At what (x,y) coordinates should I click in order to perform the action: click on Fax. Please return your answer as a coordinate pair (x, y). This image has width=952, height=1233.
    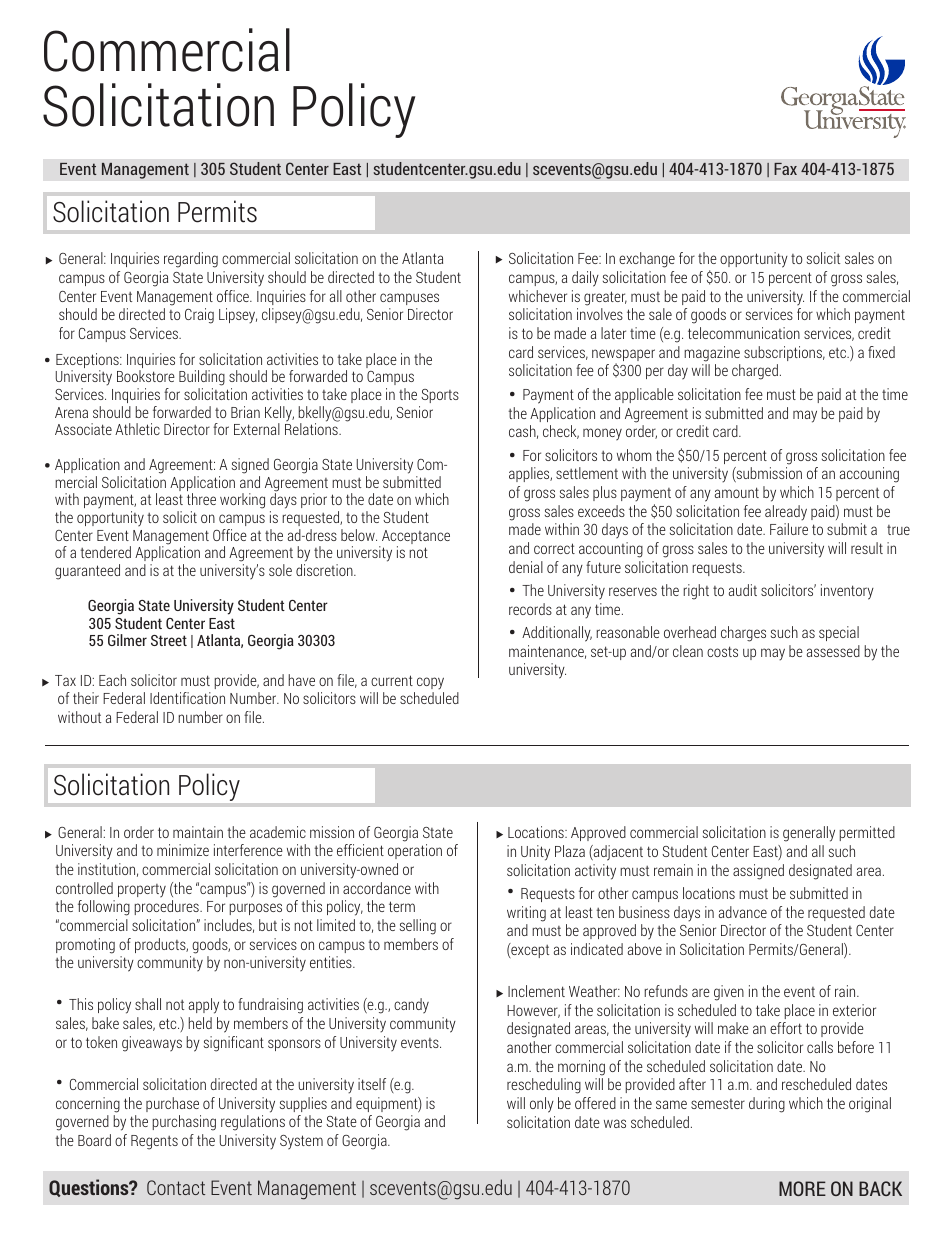
    Looking at the image, I should click on (785, 169).
